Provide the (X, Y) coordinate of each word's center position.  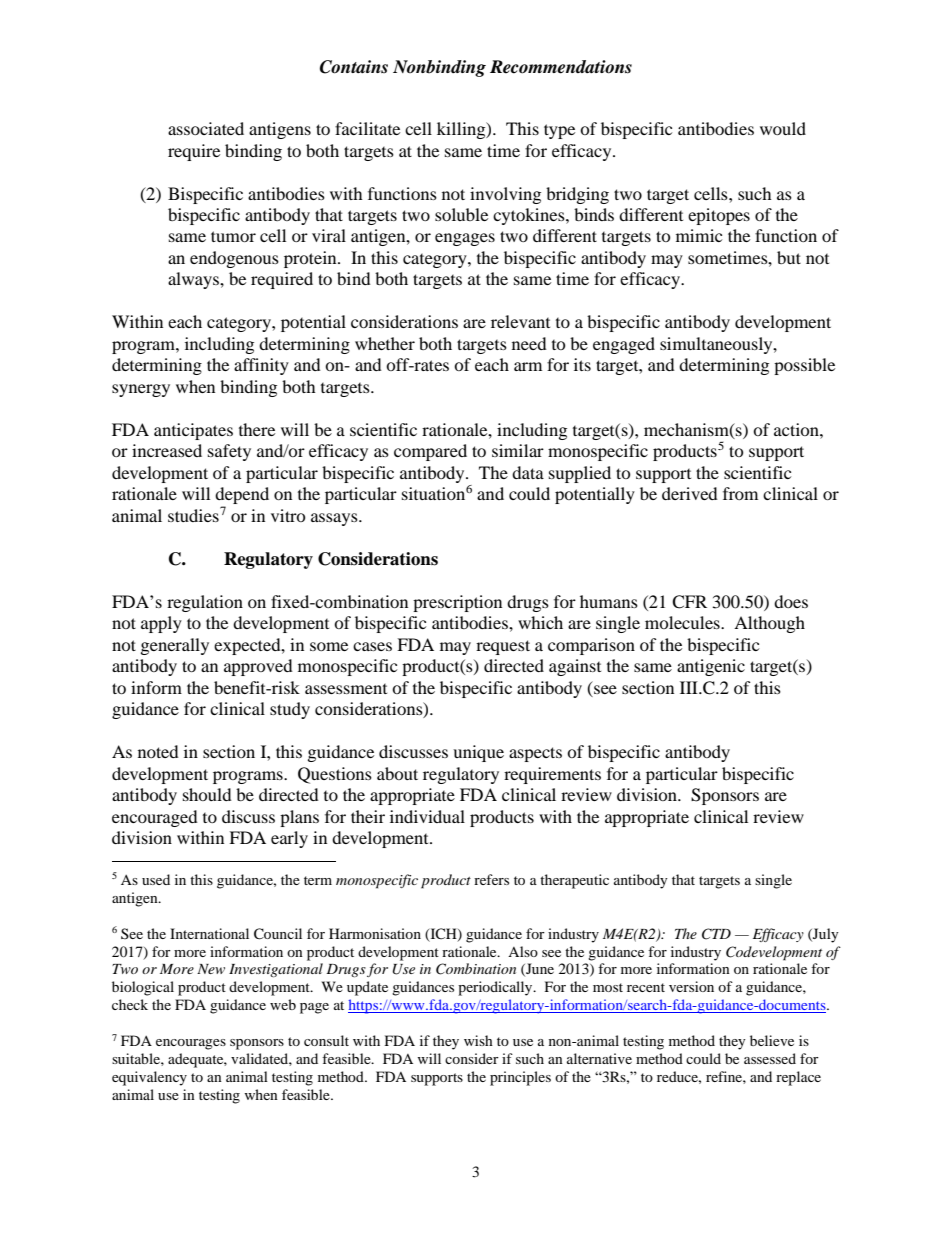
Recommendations (561, 67)
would (783, 128)
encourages (191, 1044)
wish (478, 1040)
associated (206, 128)
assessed (770, 1058)
